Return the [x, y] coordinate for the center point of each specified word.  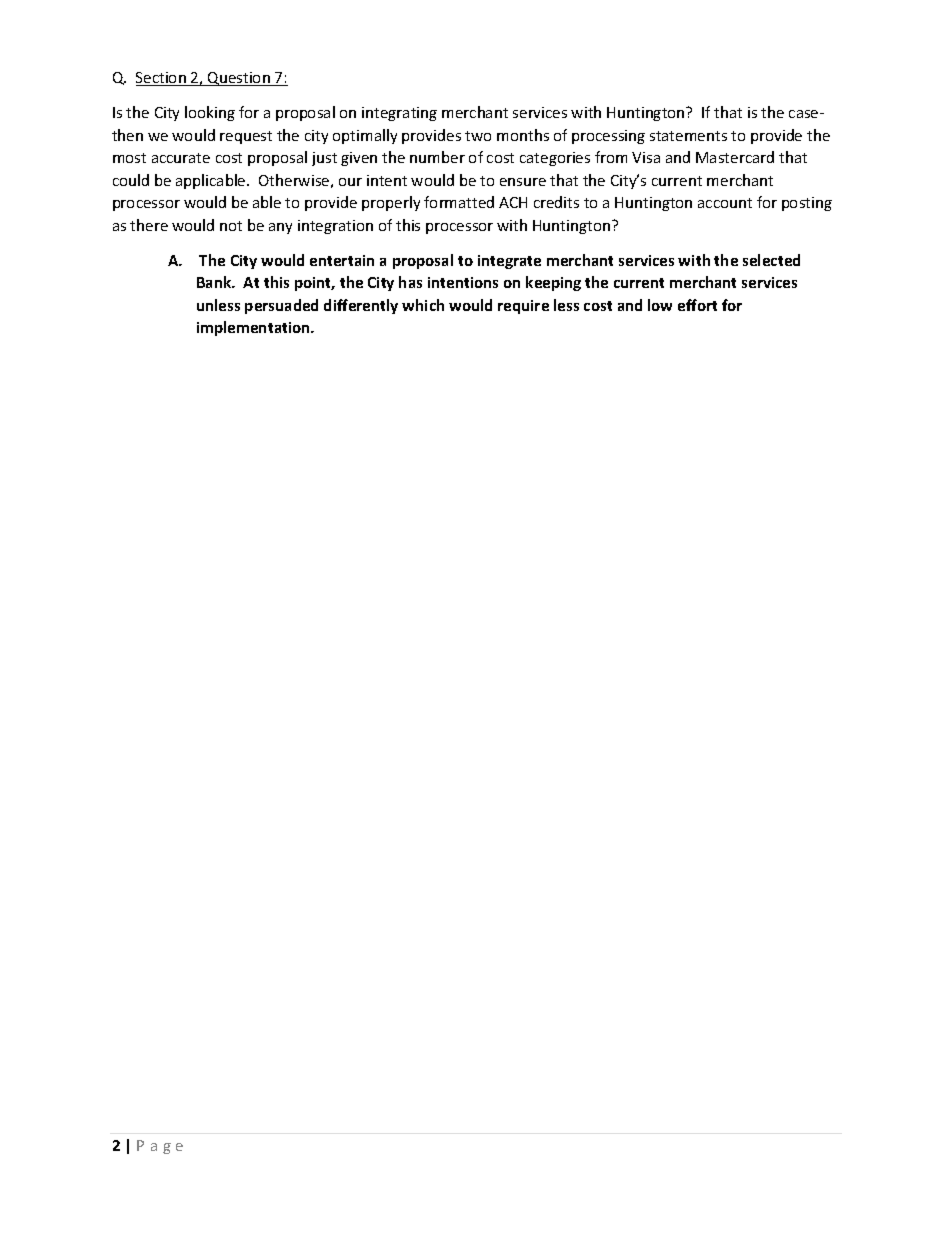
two [478, 136]
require [523, 307]
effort [697, 305]
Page [160, 1147]
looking [210, 113]
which [423, 305]
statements [688, 136]
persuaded [281, 306]
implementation [254, 328]
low [660, 305]
